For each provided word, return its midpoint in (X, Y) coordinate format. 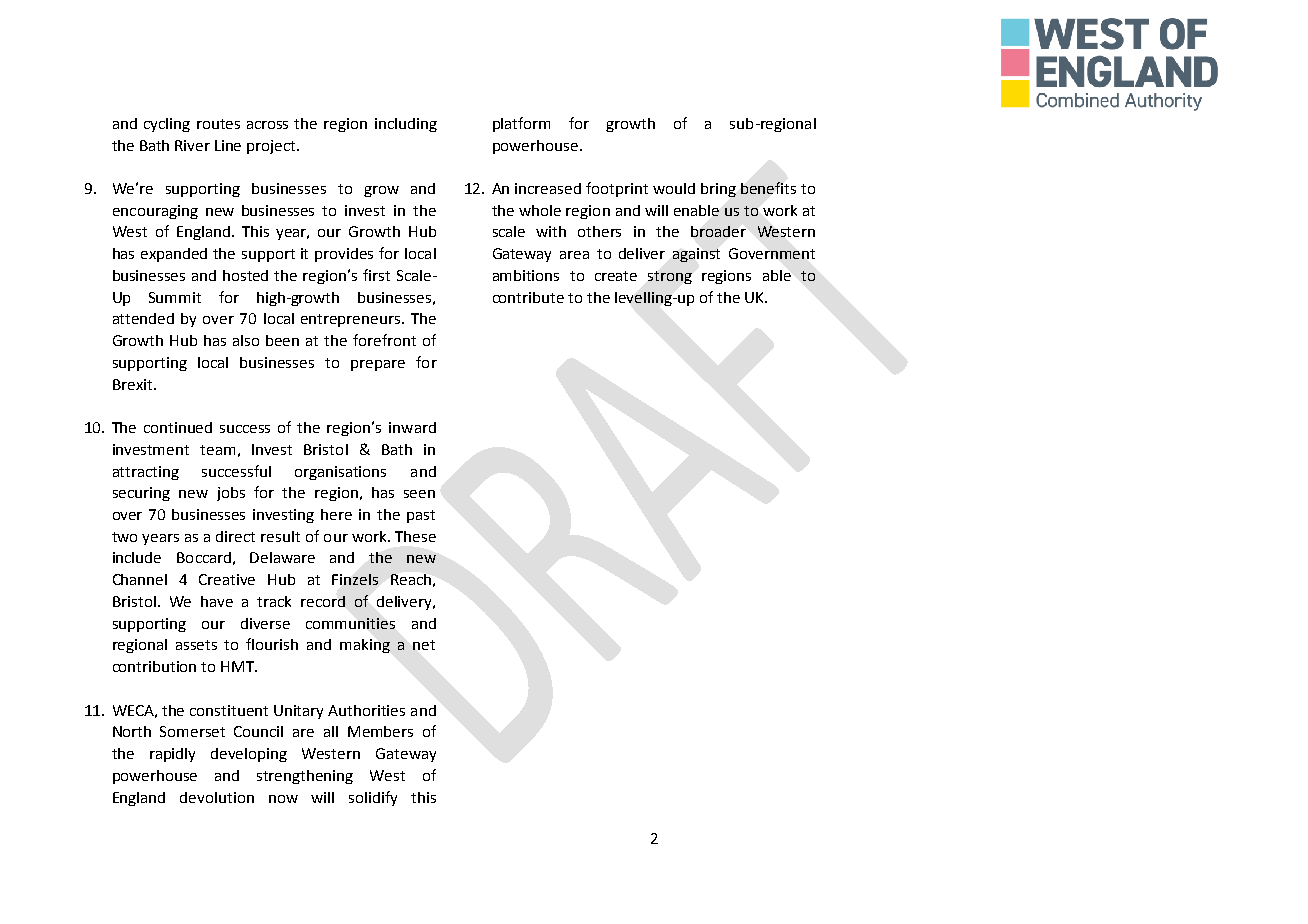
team (217, 450)
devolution (217, 797)
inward (412, 427)
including (406, 125)
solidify (373, 798)
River (192, 145)
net (424, 645)
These (415, 536)
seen (419, 494)
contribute (528, 297)
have (217, 601)
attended (143, 318)
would (674, 188)
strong (670, 277)
